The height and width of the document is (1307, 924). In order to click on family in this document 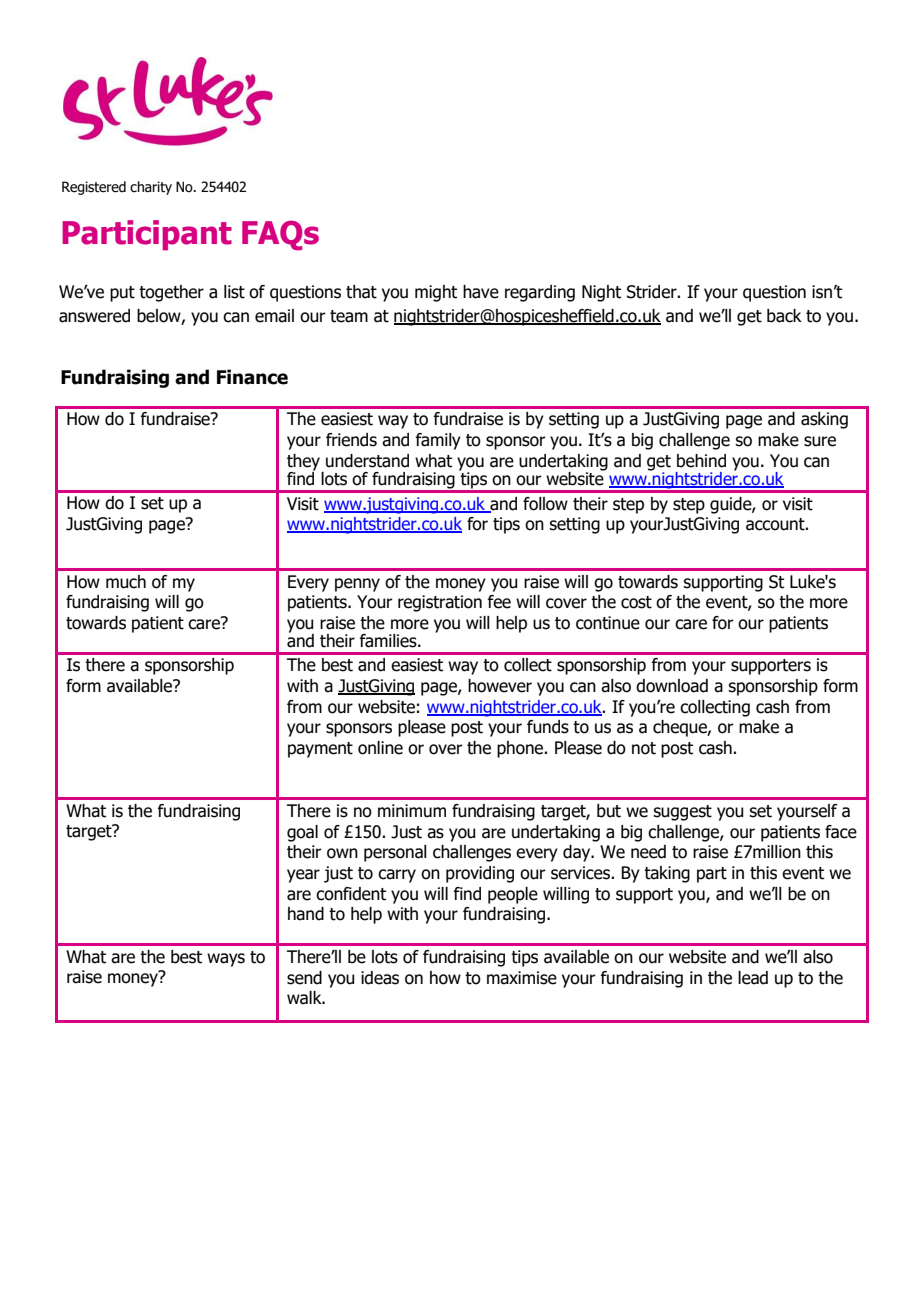, I will do `click(438, 441)`.
